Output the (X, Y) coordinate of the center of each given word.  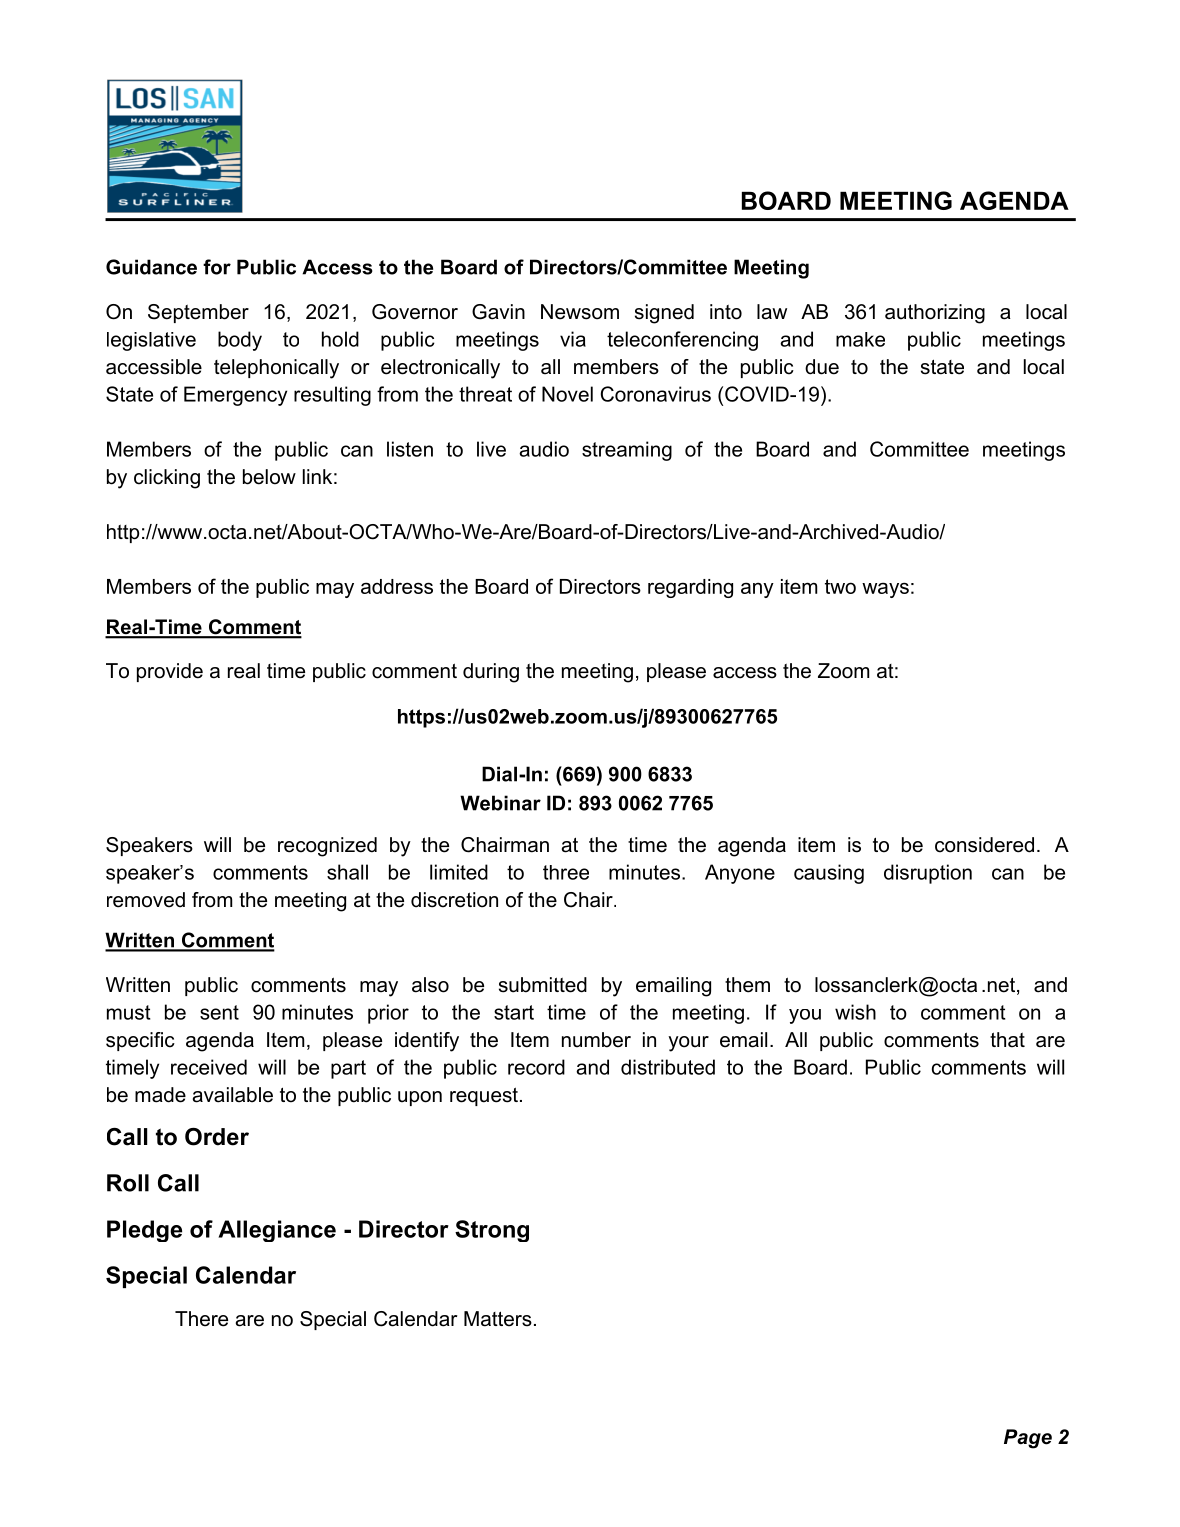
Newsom (580, 312)
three (566, 872)
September (198, 313)
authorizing (935, 314)
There (201, 1319)
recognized (327, 847)
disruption (928, 874)
